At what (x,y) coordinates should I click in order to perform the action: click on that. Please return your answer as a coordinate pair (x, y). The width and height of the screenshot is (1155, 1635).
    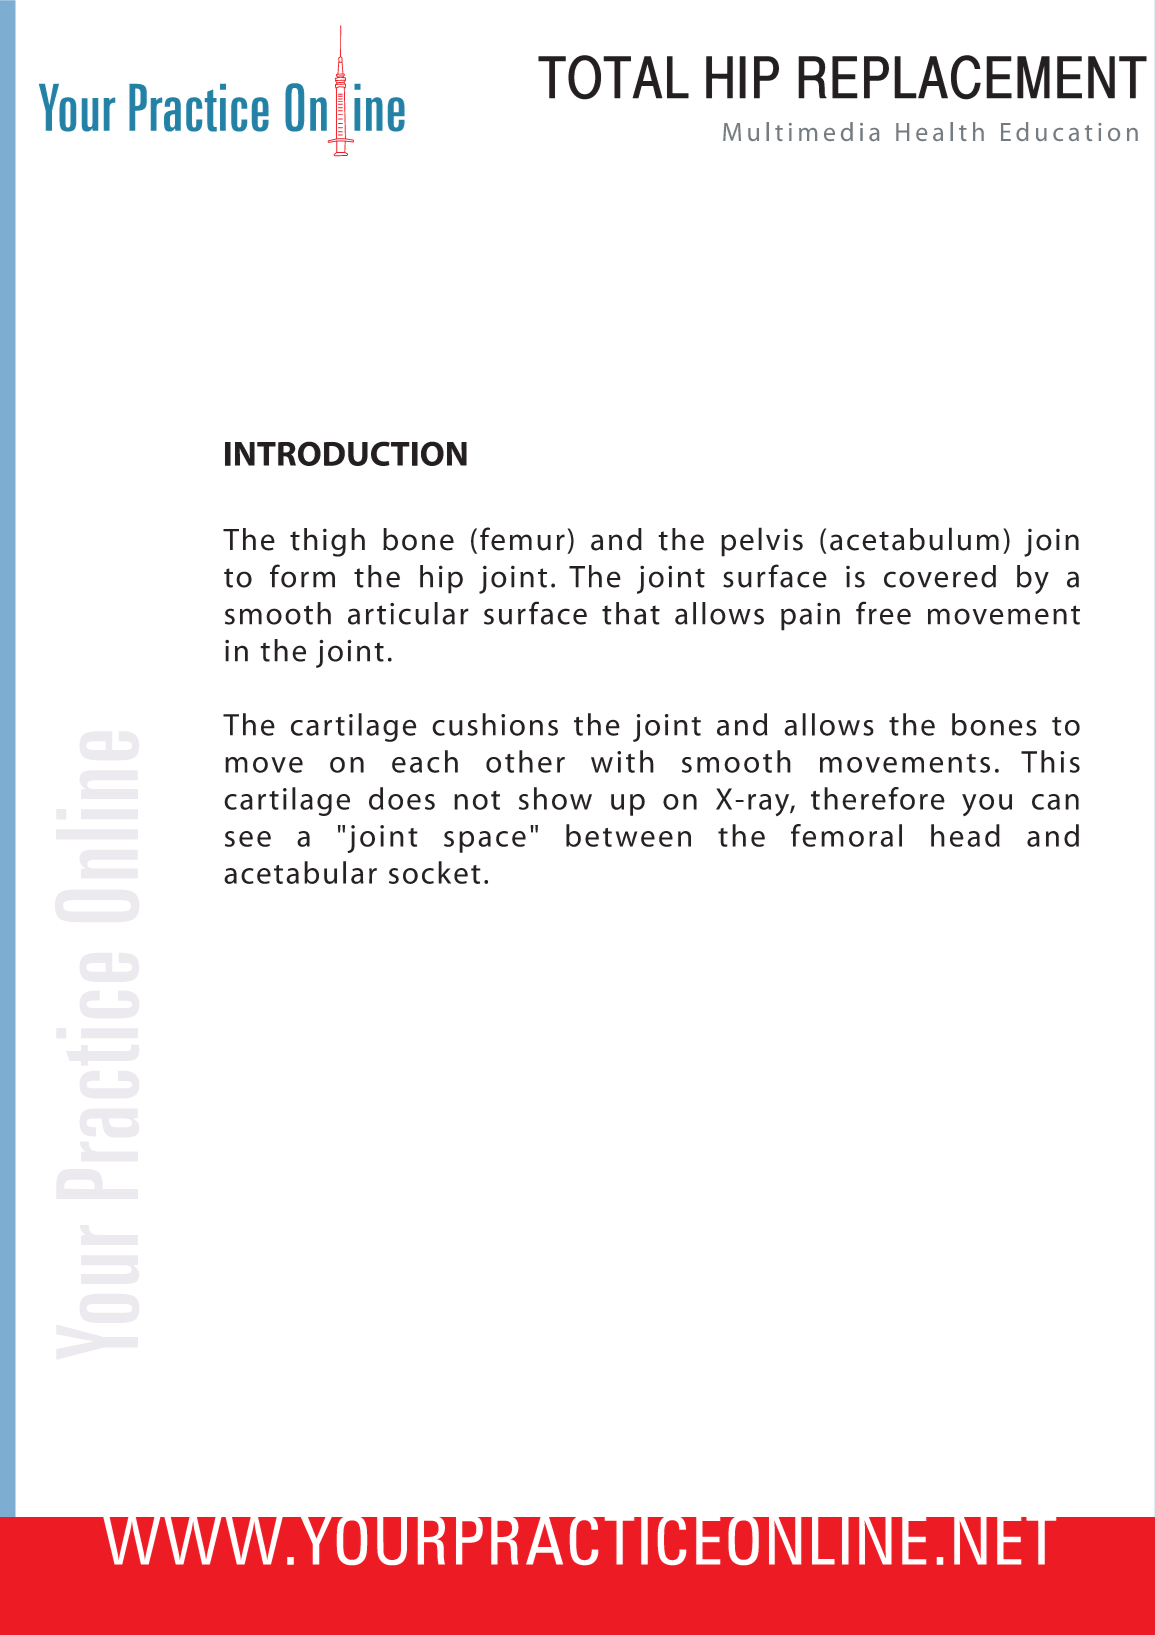
    Looking at the image, I should click on (631, 613).
